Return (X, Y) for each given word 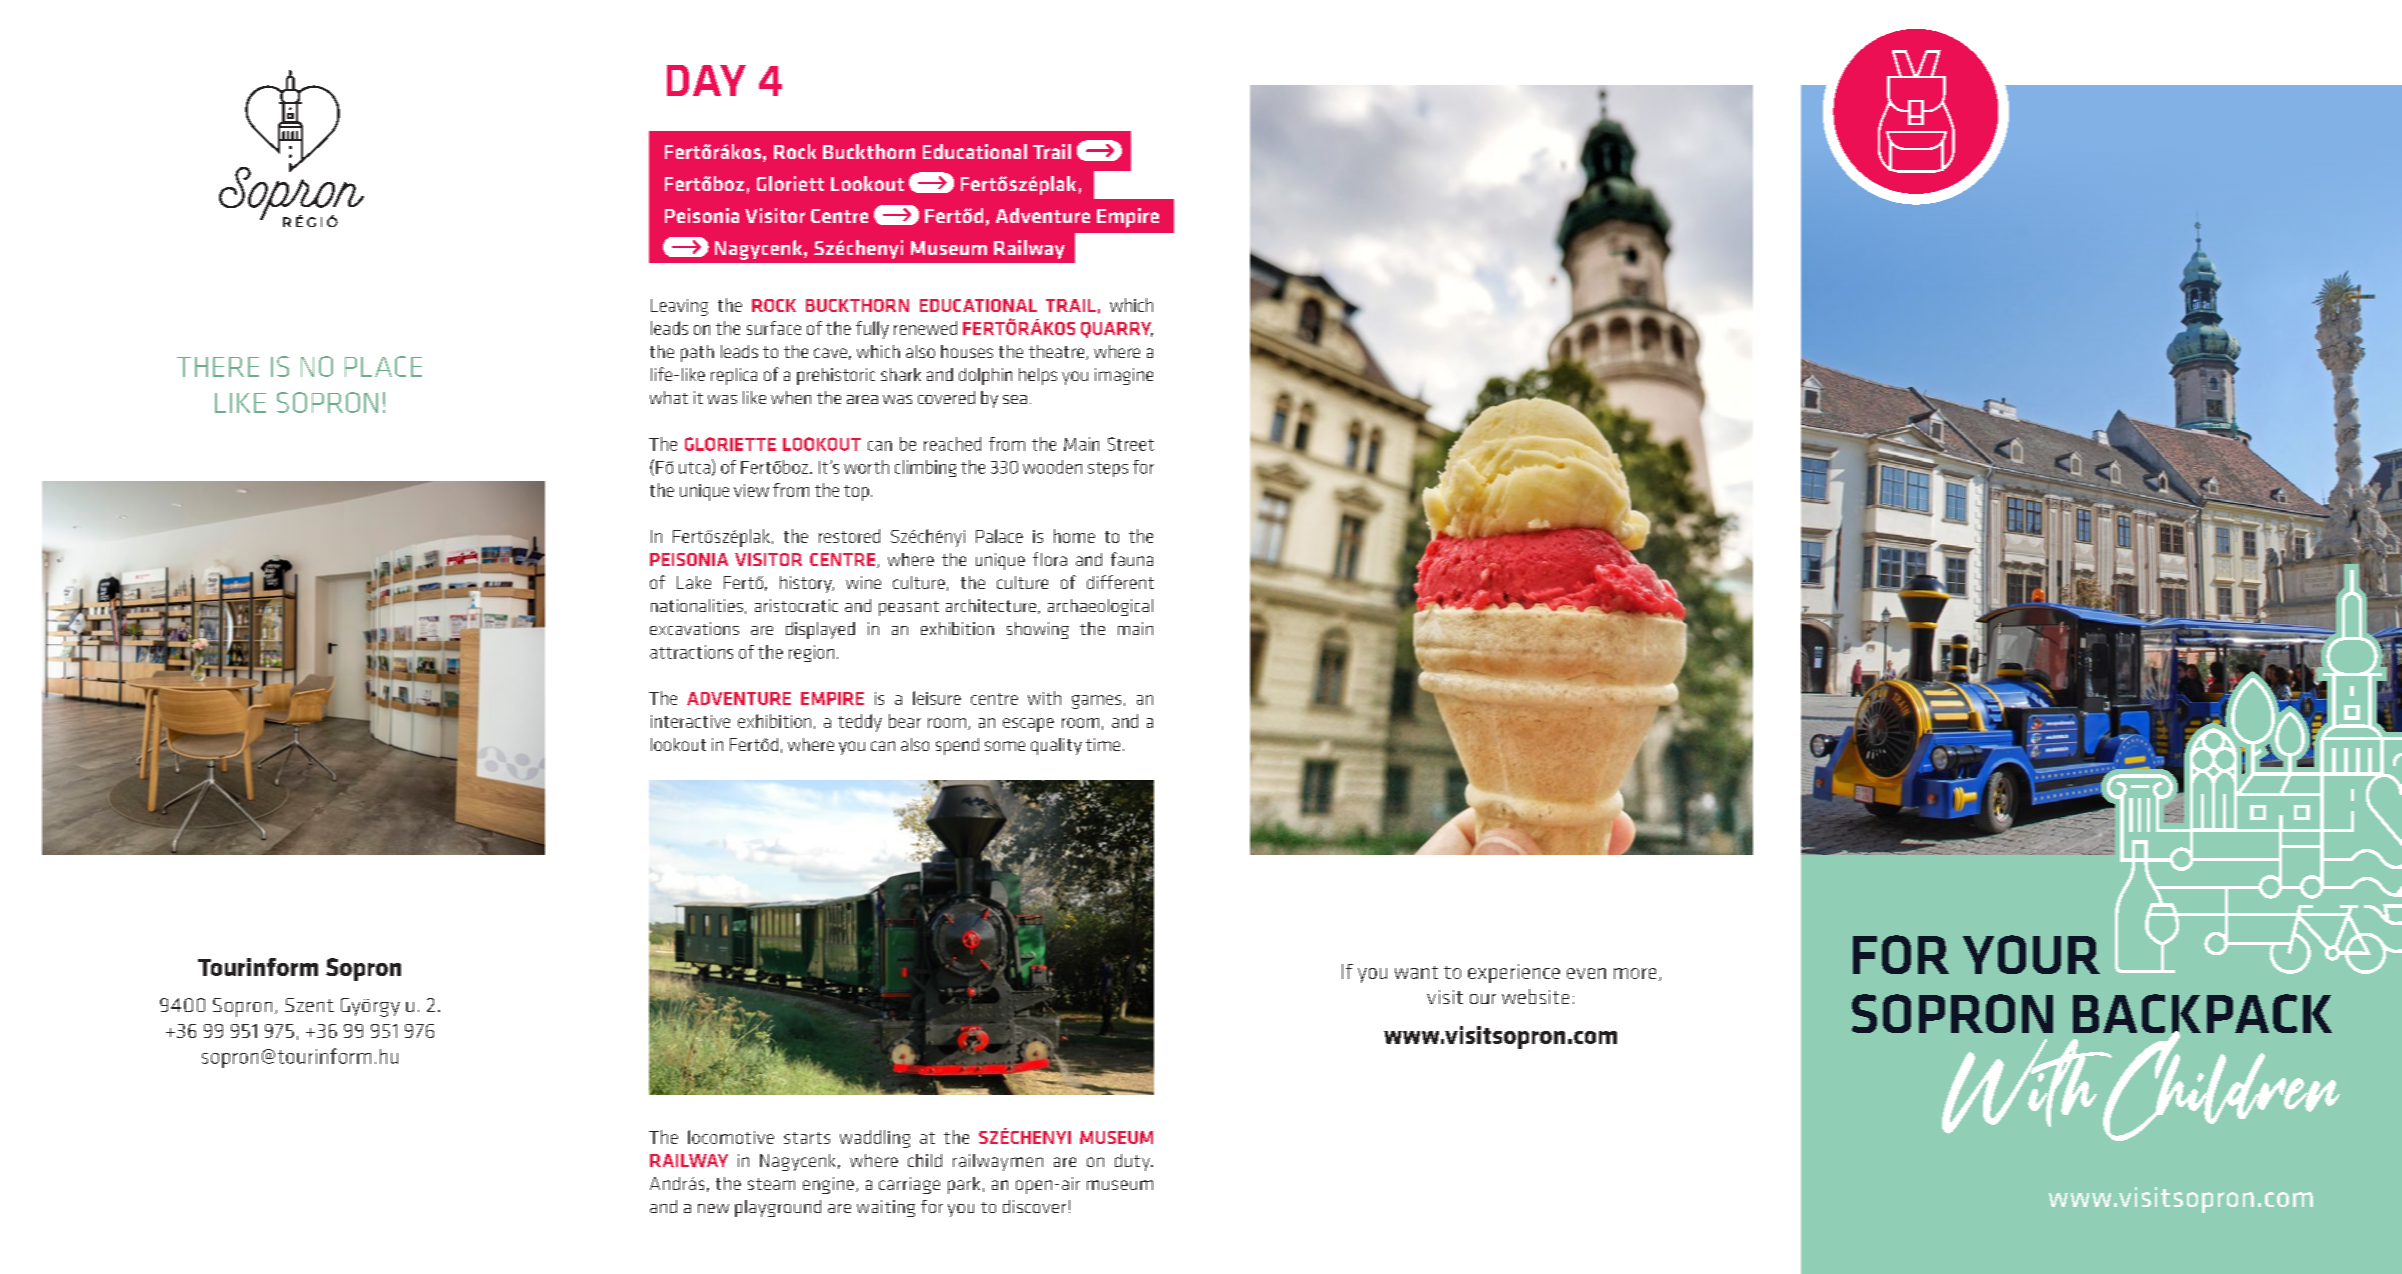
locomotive (731, 1137)
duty (1134, 1162)
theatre (1058, 352)
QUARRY (1117, 330)
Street (1131, 444)
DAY (706, 80)
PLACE (383, 366)
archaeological (1100, 607)
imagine (1124, 376)
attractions (691, 652)
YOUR (2031, 954)
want (1416, 972)
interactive (690, 721)
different (1120, 582)
